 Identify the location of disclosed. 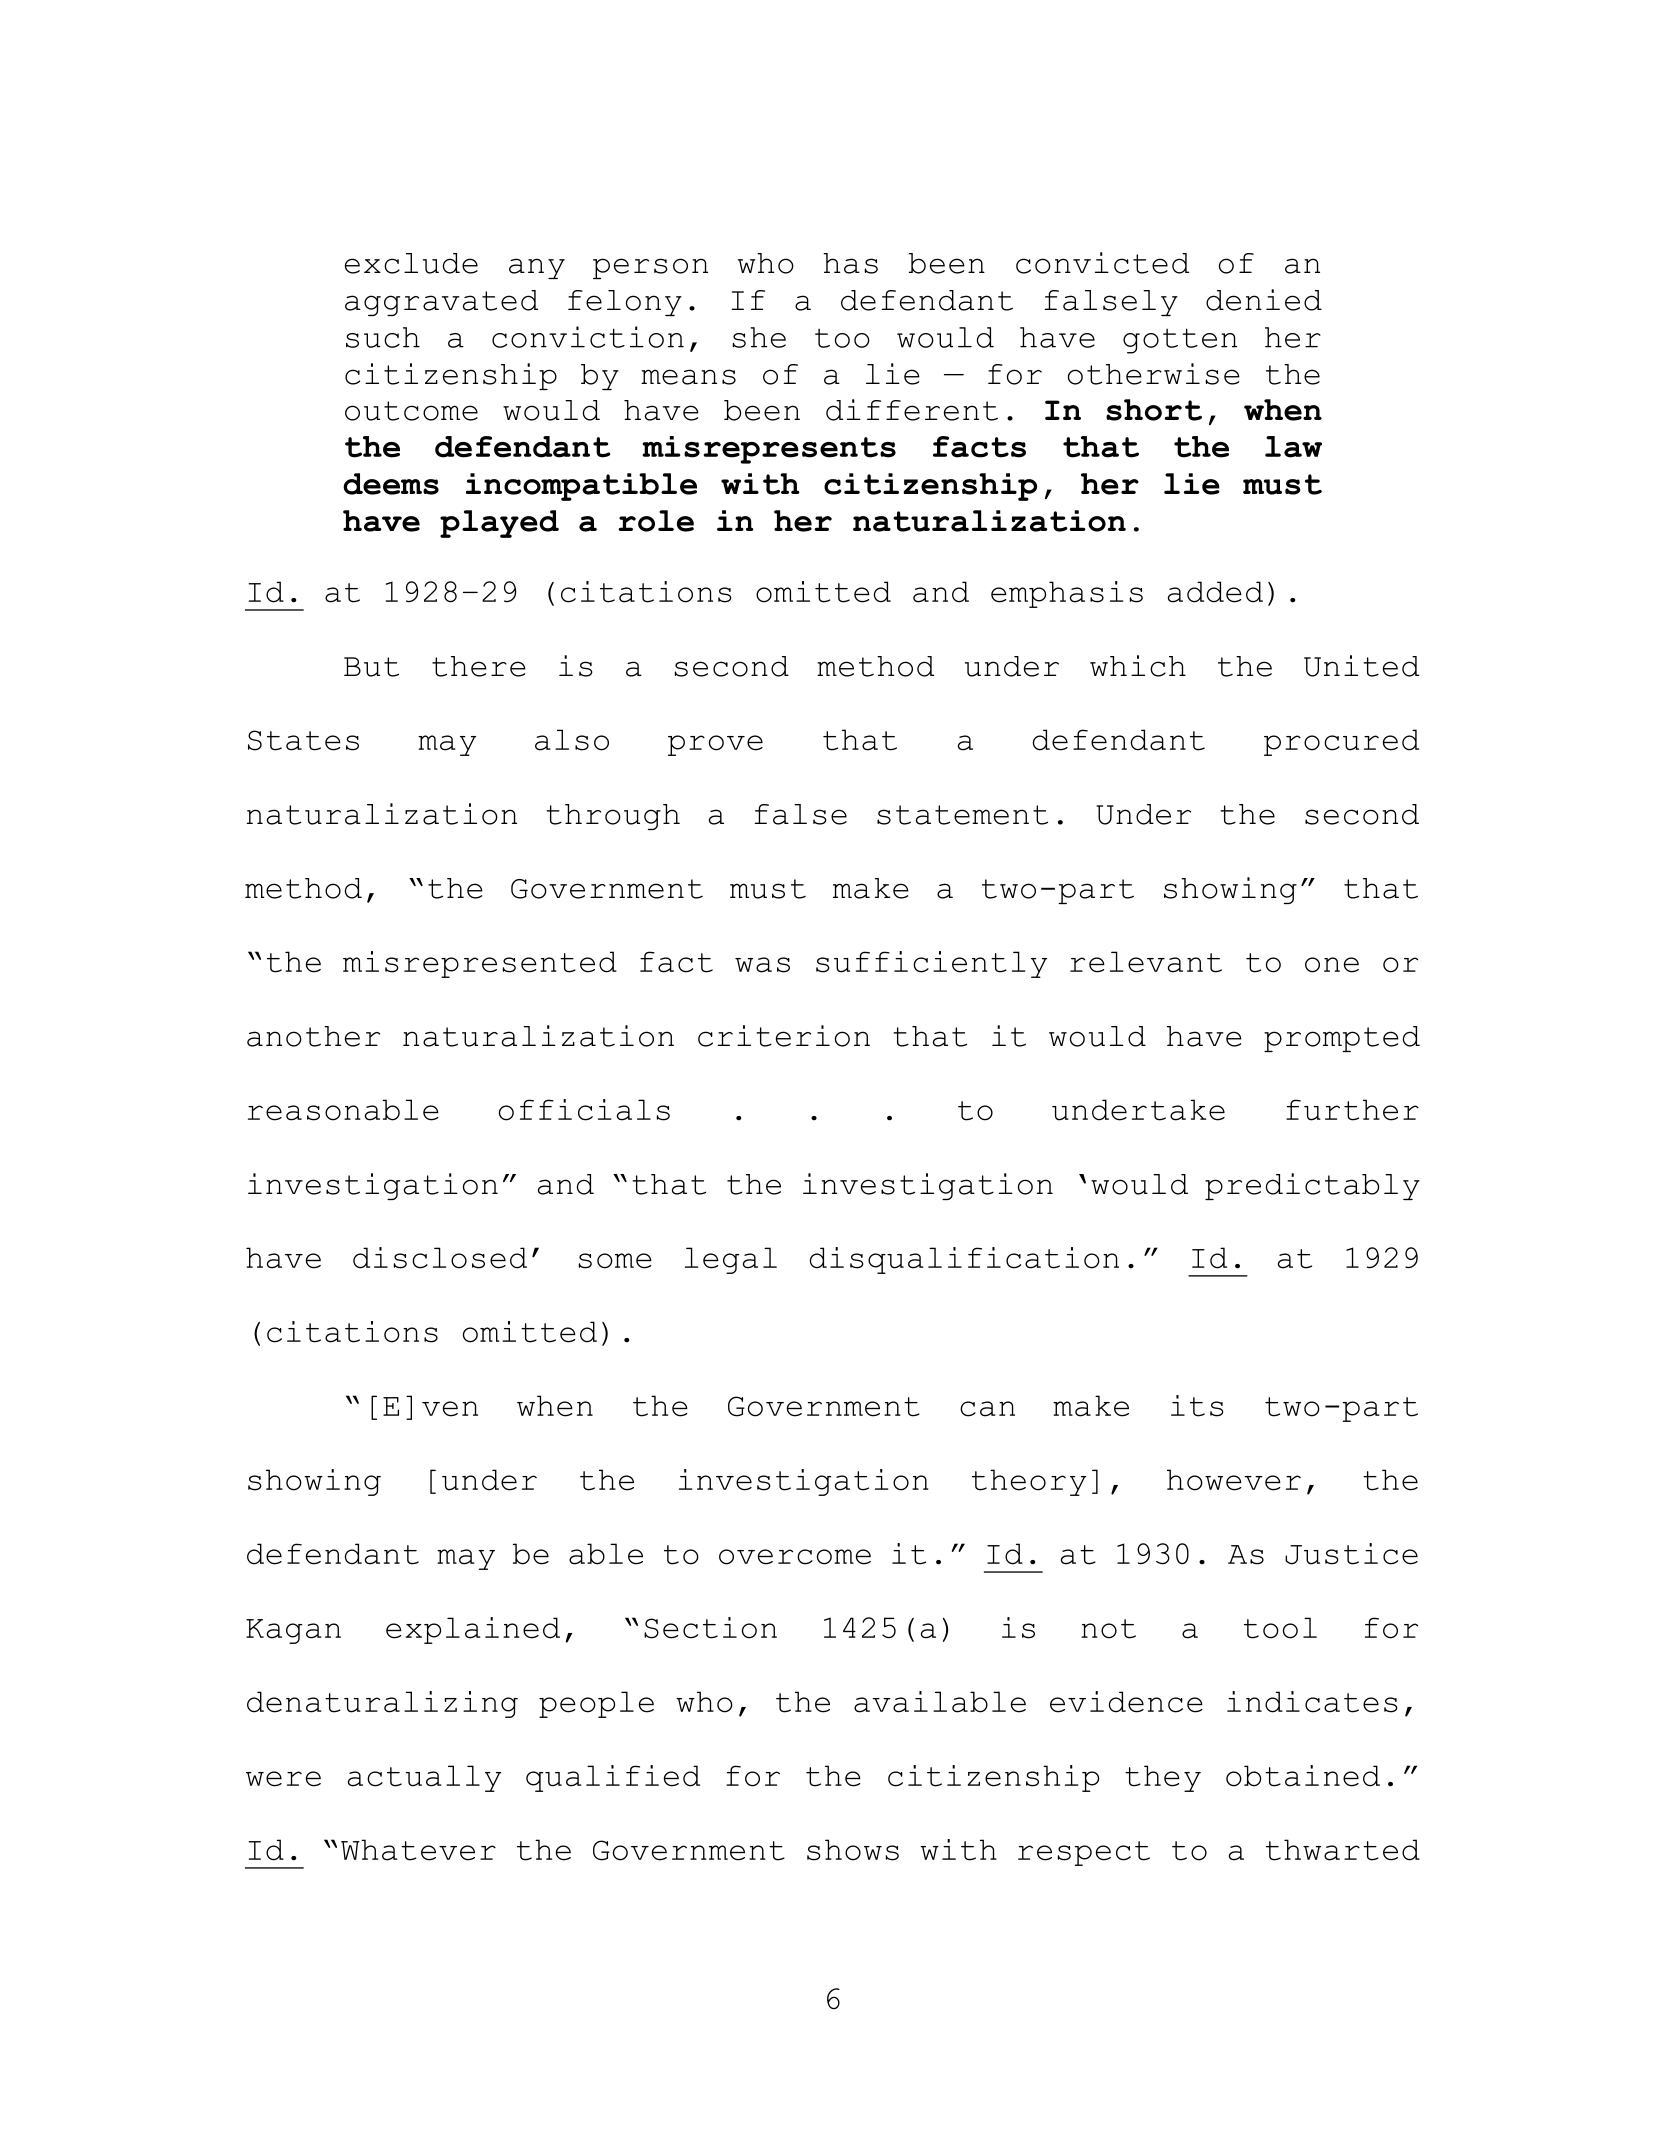
(440, 1258).
